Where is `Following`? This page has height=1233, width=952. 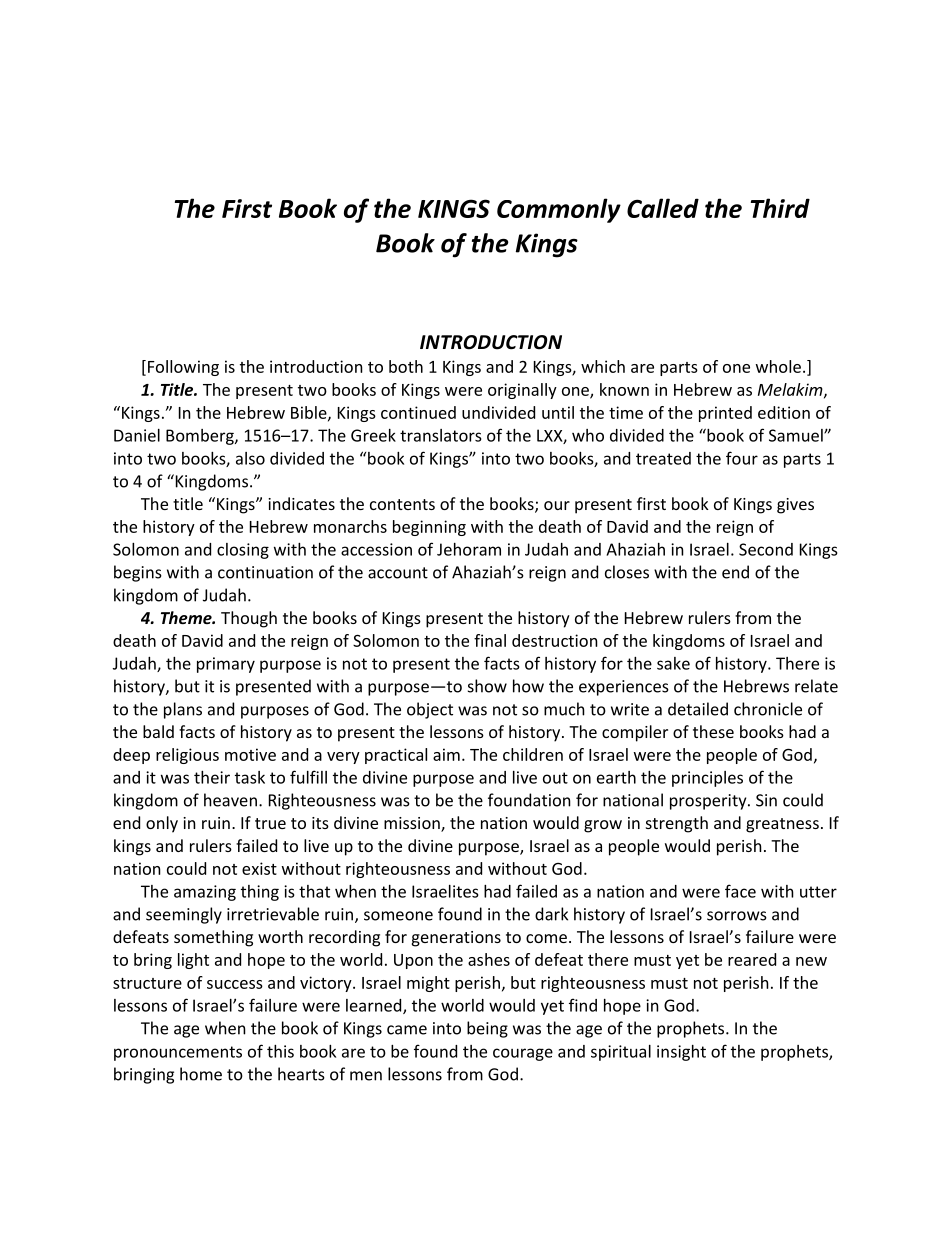
Following is located at coordinates (183, 368).
